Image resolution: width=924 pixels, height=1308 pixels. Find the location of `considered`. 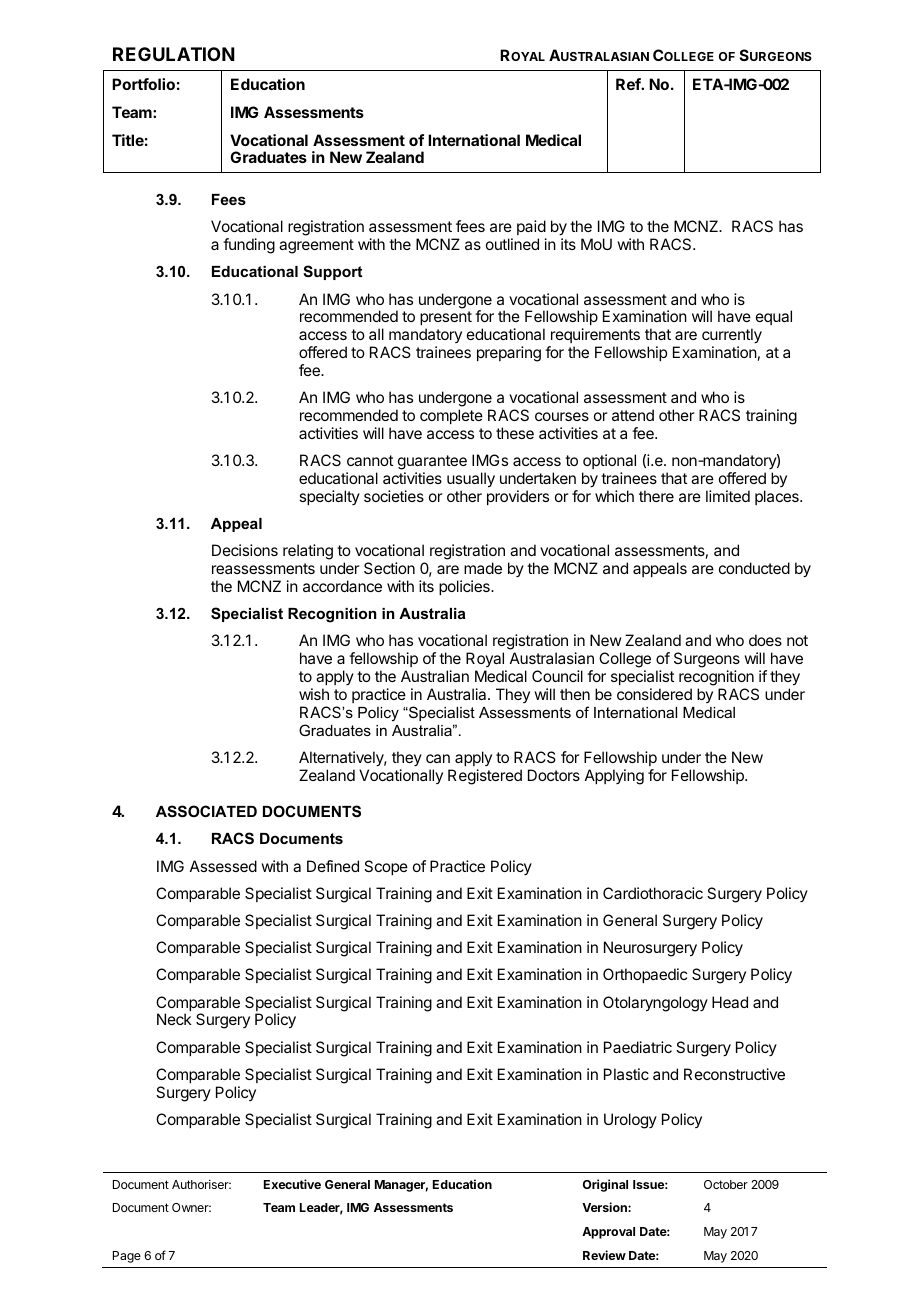

considered is located at coordinates (654, 694).
